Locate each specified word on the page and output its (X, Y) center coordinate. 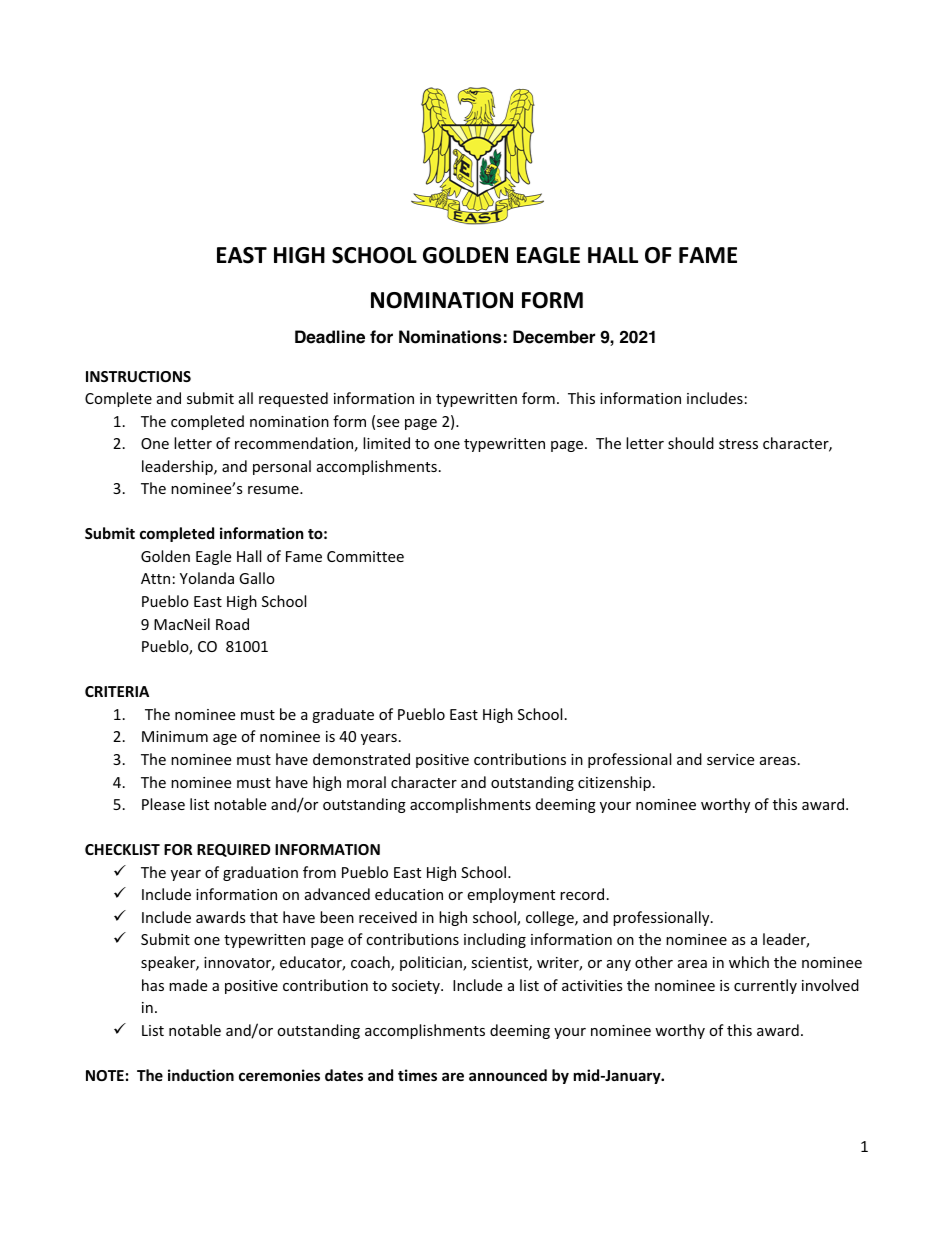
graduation (260, 873)
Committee (365, 556)
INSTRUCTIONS (138, 376)
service (730, 759)
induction (201, 1075)
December (554, 337)
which (749, 962)
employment (511, 895)
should (691, 443)
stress (738, 444)
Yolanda (207, 578)
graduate (343, 715)
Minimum (175, 736)
